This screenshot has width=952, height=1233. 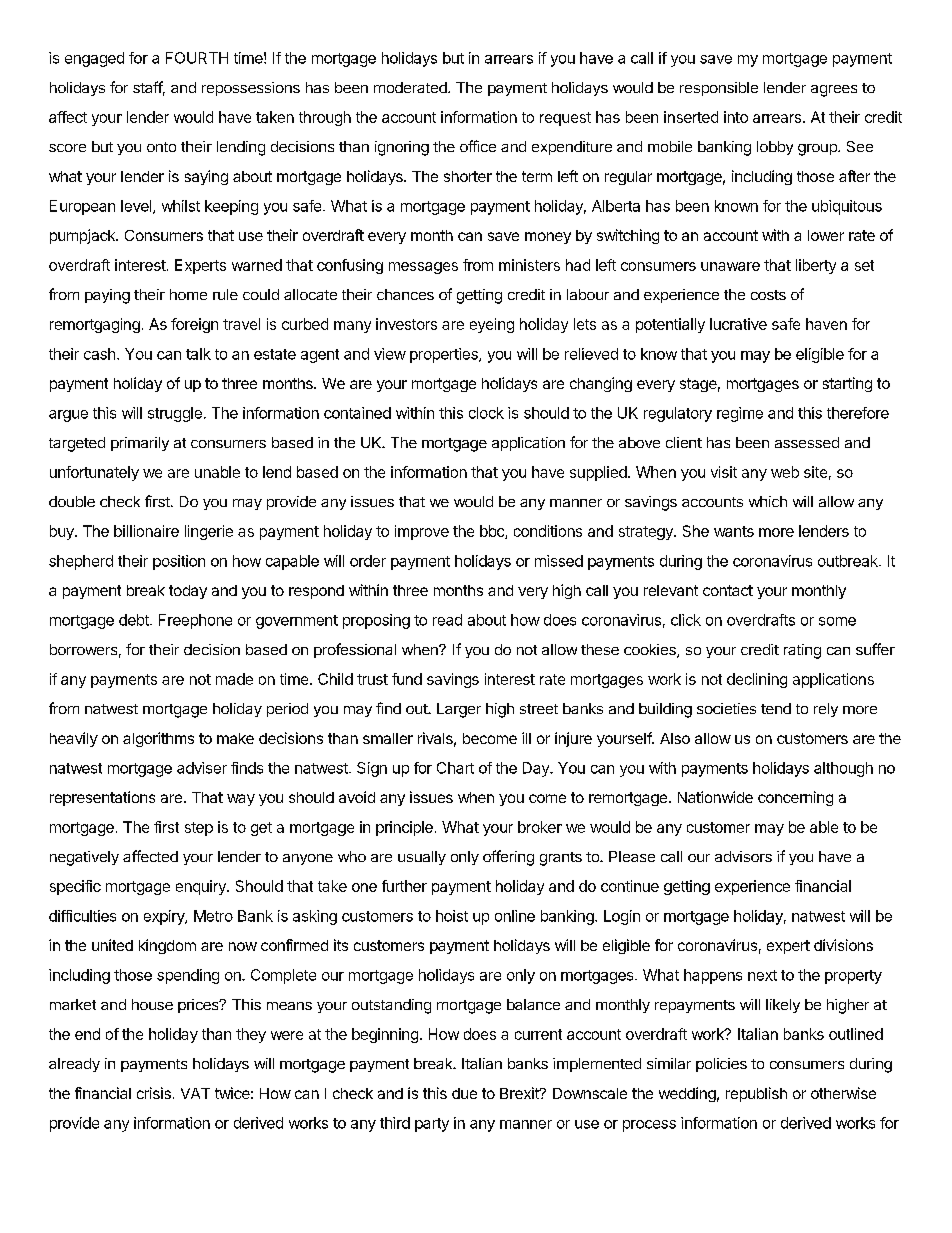 What do you see at coordinates (188, 592) in the screenshot?
I see `today` at bounding box center [188, 592].
